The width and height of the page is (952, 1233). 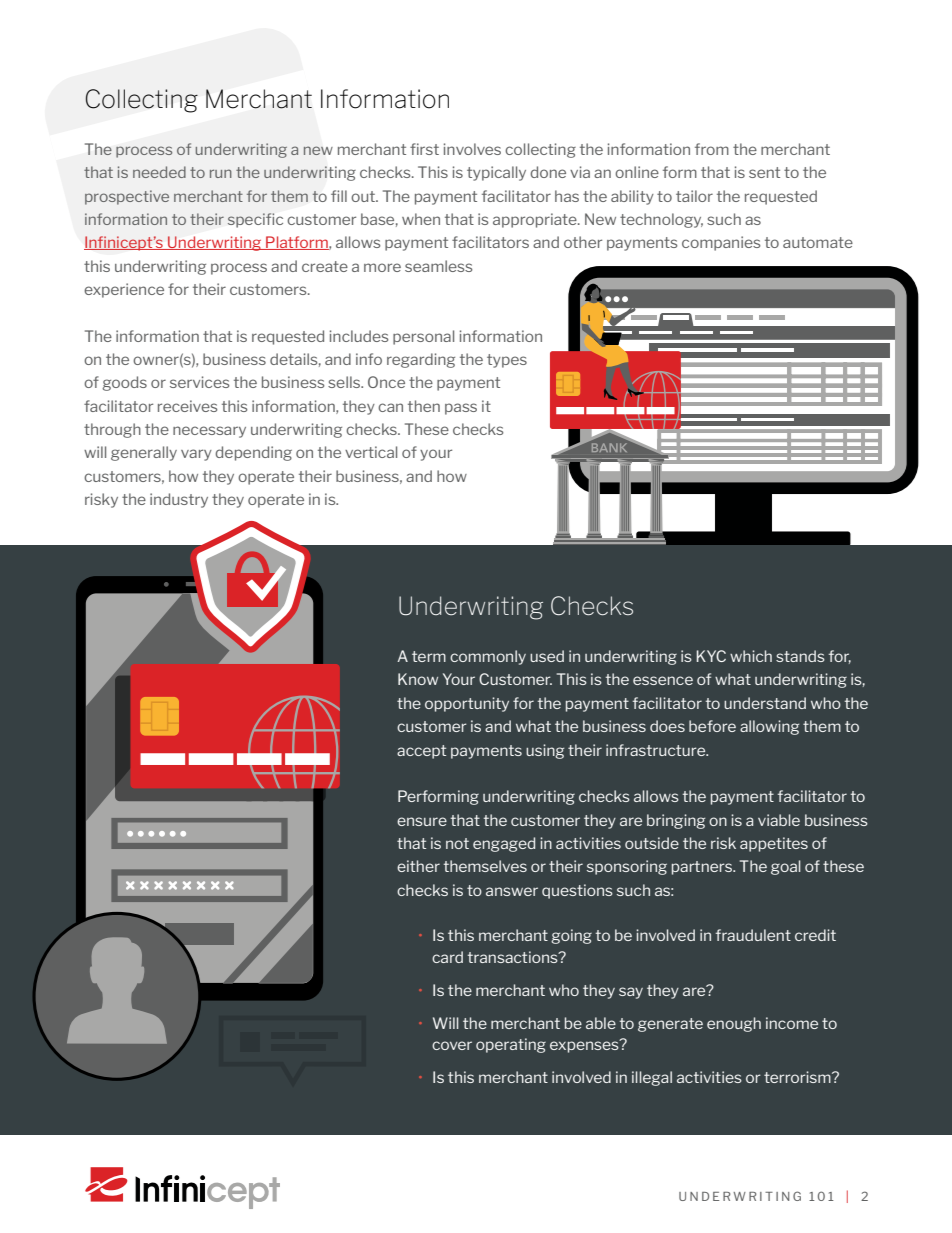 I want to click on typically, so click(x=496, y=173).
